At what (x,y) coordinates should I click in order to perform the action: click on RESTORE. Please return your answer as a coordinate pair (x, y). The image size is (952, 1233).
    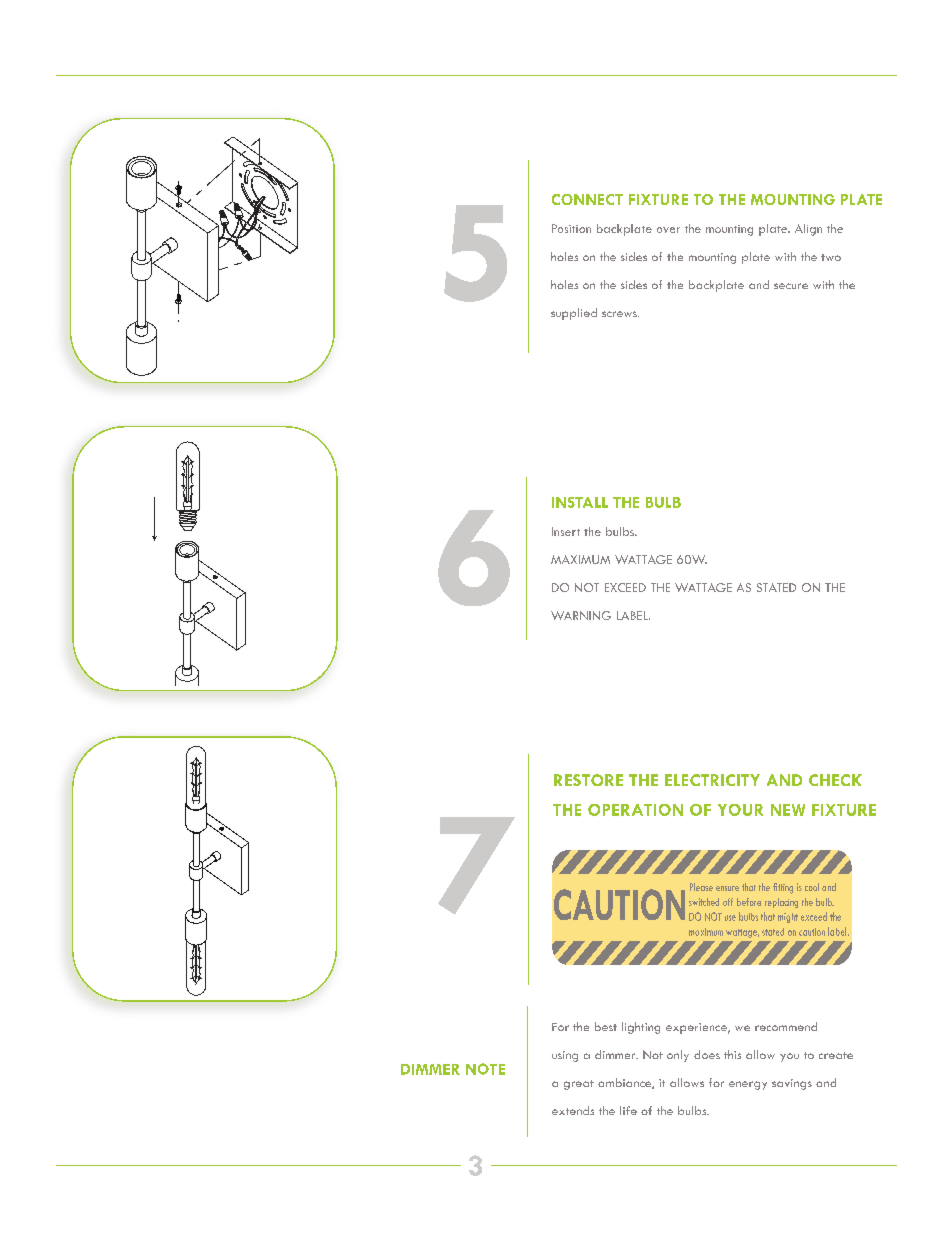
    Looking at the image, I should click on (588, 780).
